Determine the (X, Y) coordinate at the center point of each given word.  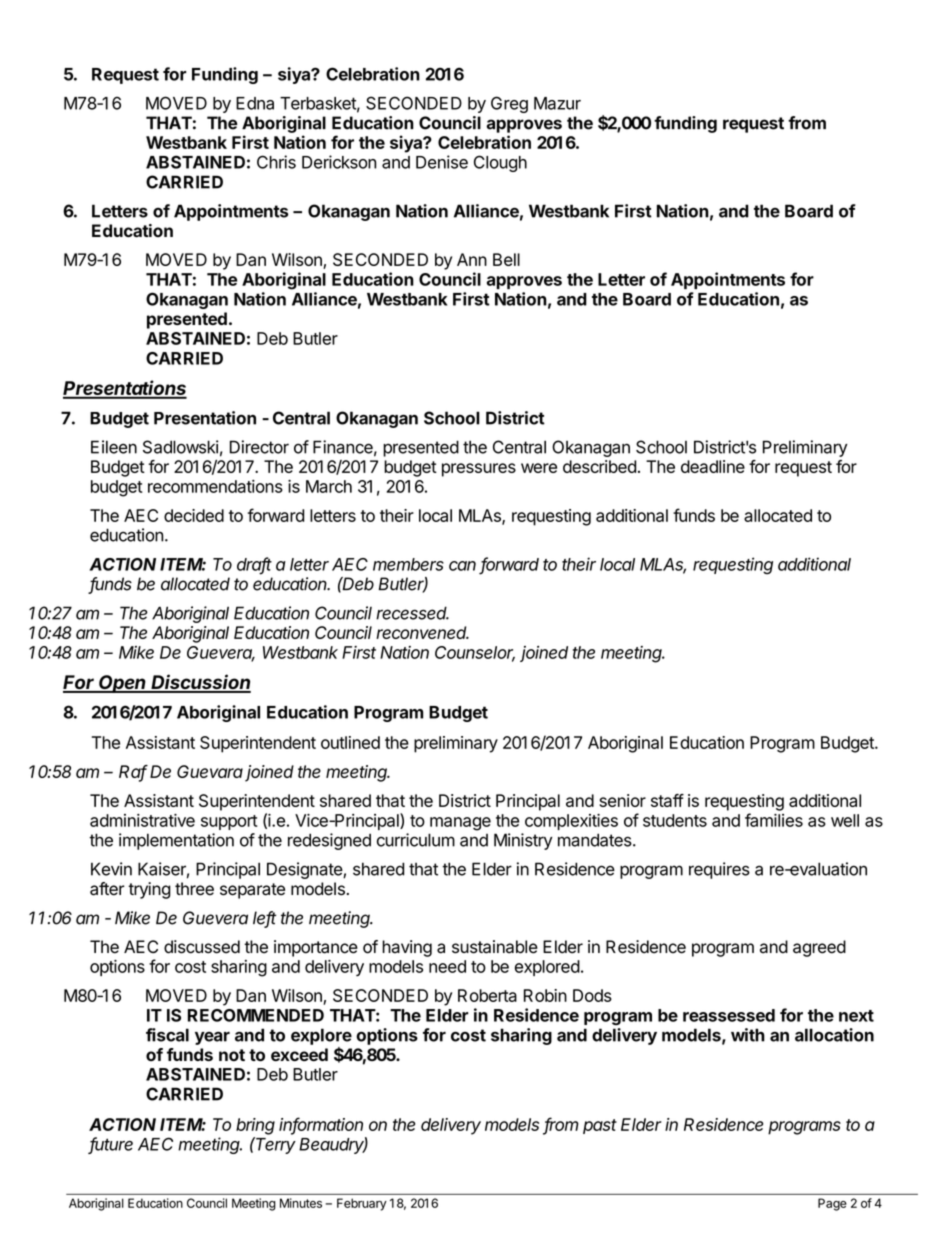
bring (255, 1126)
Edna (255, 103)
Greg (509, 104)
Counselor (475, 653)
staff (667, 800)
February (362, 1204)
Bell (506, 259)
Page (832, 1204)
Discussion (200, 683)
